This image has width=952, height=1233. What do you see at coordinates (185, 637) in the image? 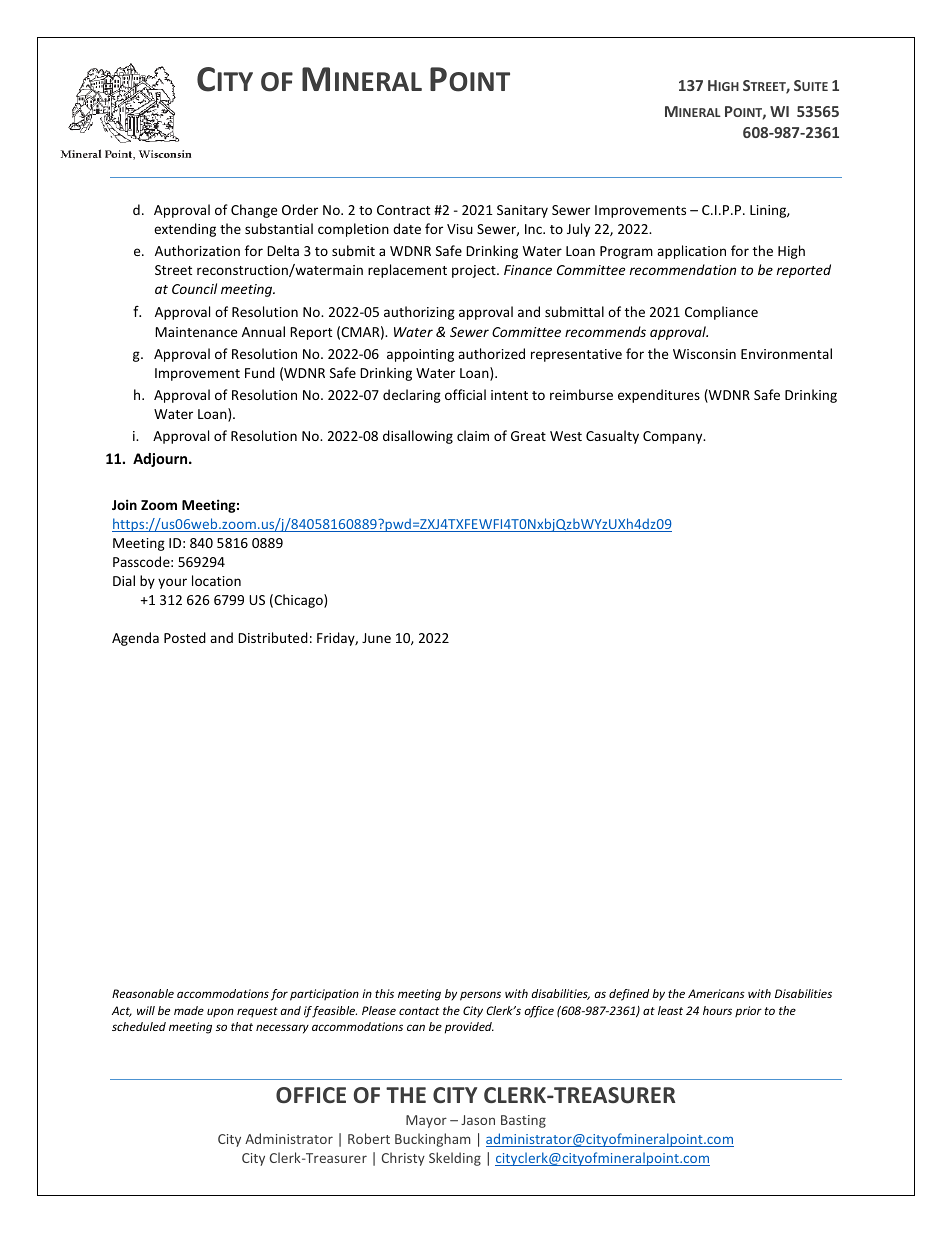
I see `Posted` at bounding box center [185, 637].
